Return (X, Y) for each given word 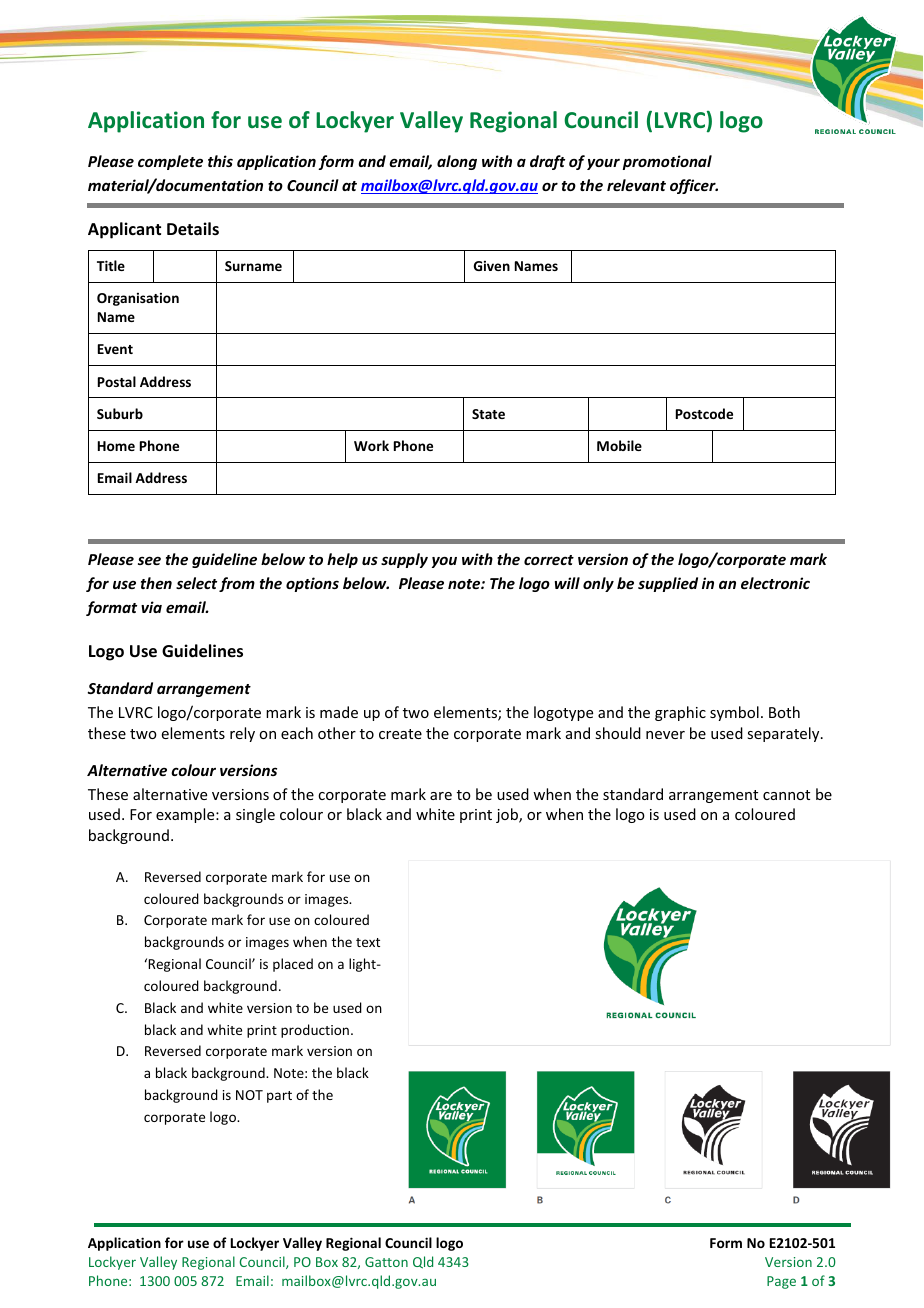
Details (193, 229)
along (457, 162)
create (400, 734)
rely (242, 734)
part (279, 1097)
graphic (680, 713)
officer (694, 186)
